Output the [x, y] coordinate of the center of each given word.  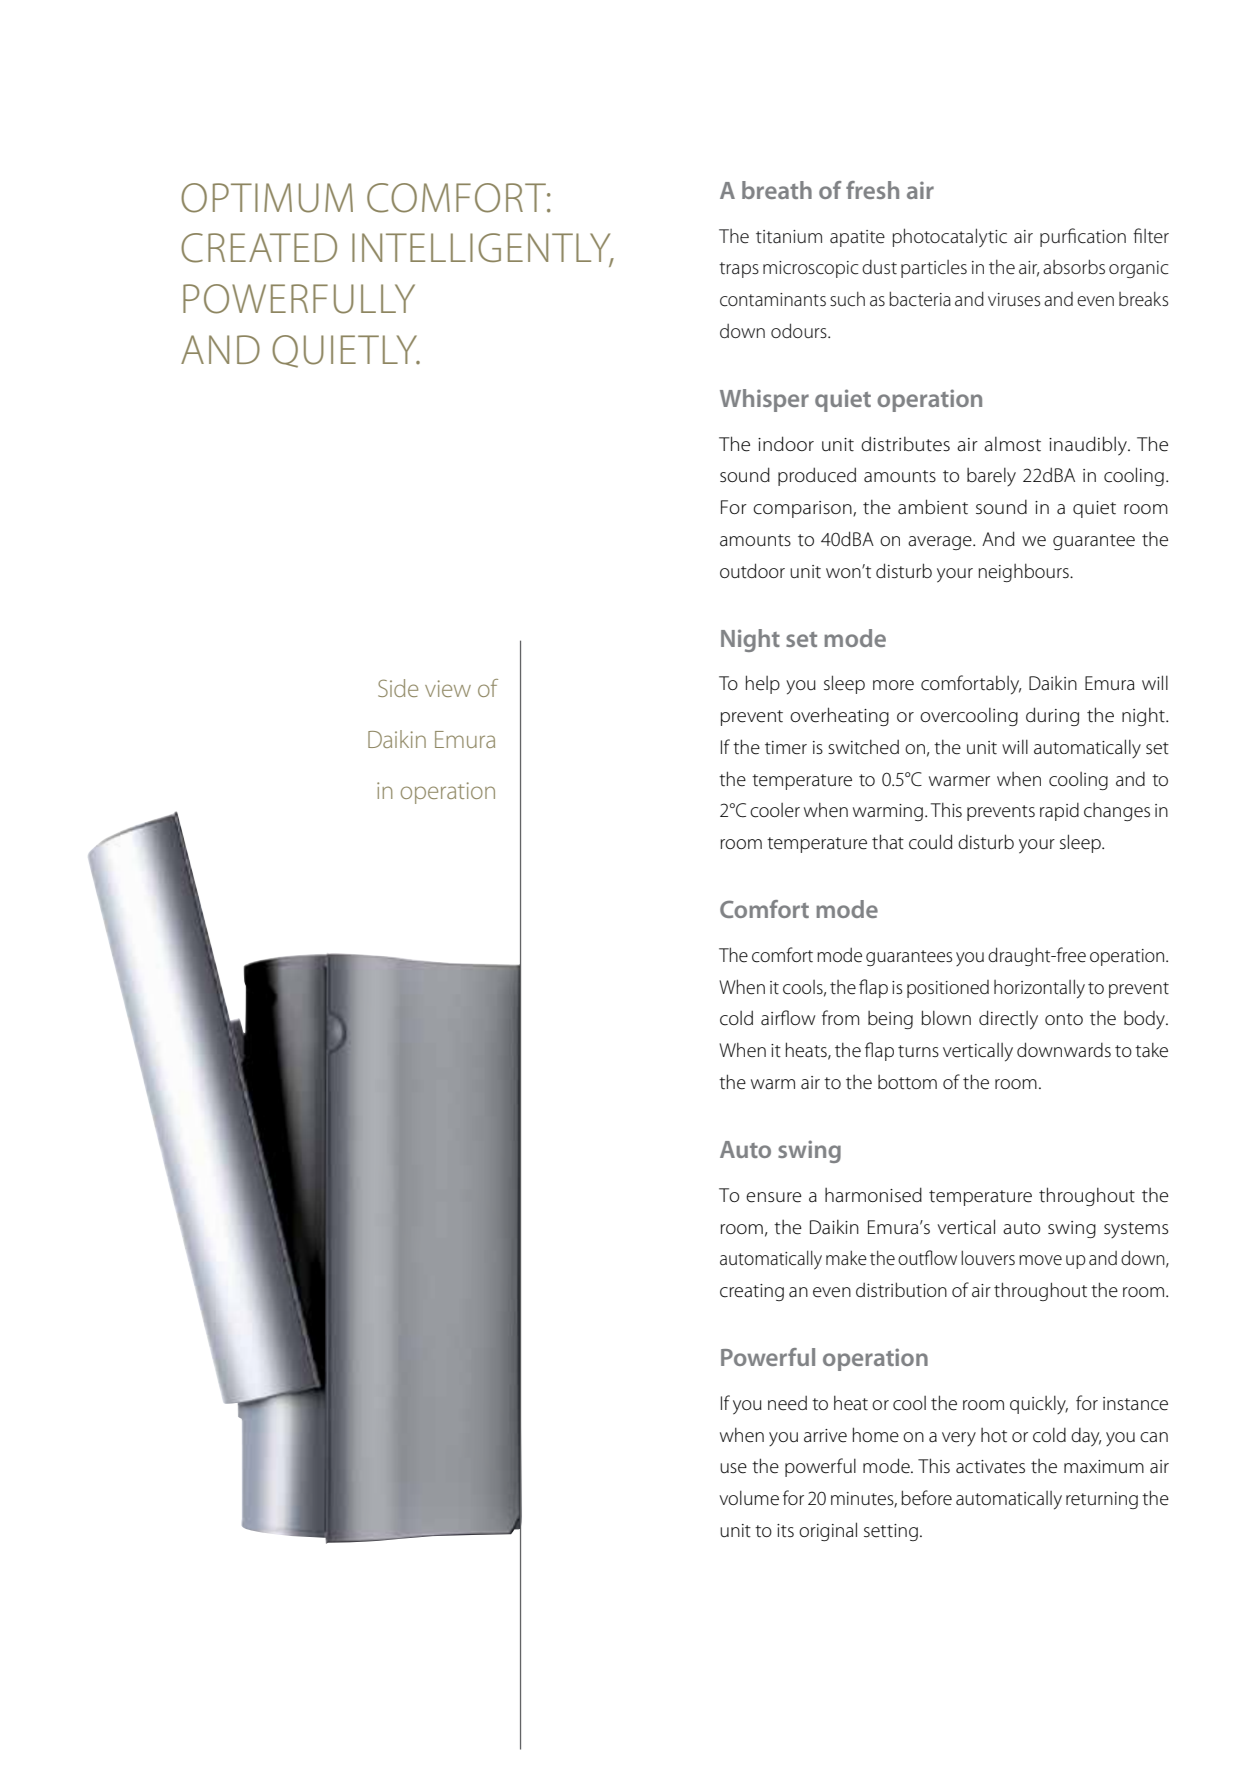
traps [739, 270]
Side [398, 688]
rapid [1059, 812]
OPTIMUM [267, 198]
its [785, 1530]
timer [786, 748]
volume [749, 1498]
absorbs [1074, 267]
